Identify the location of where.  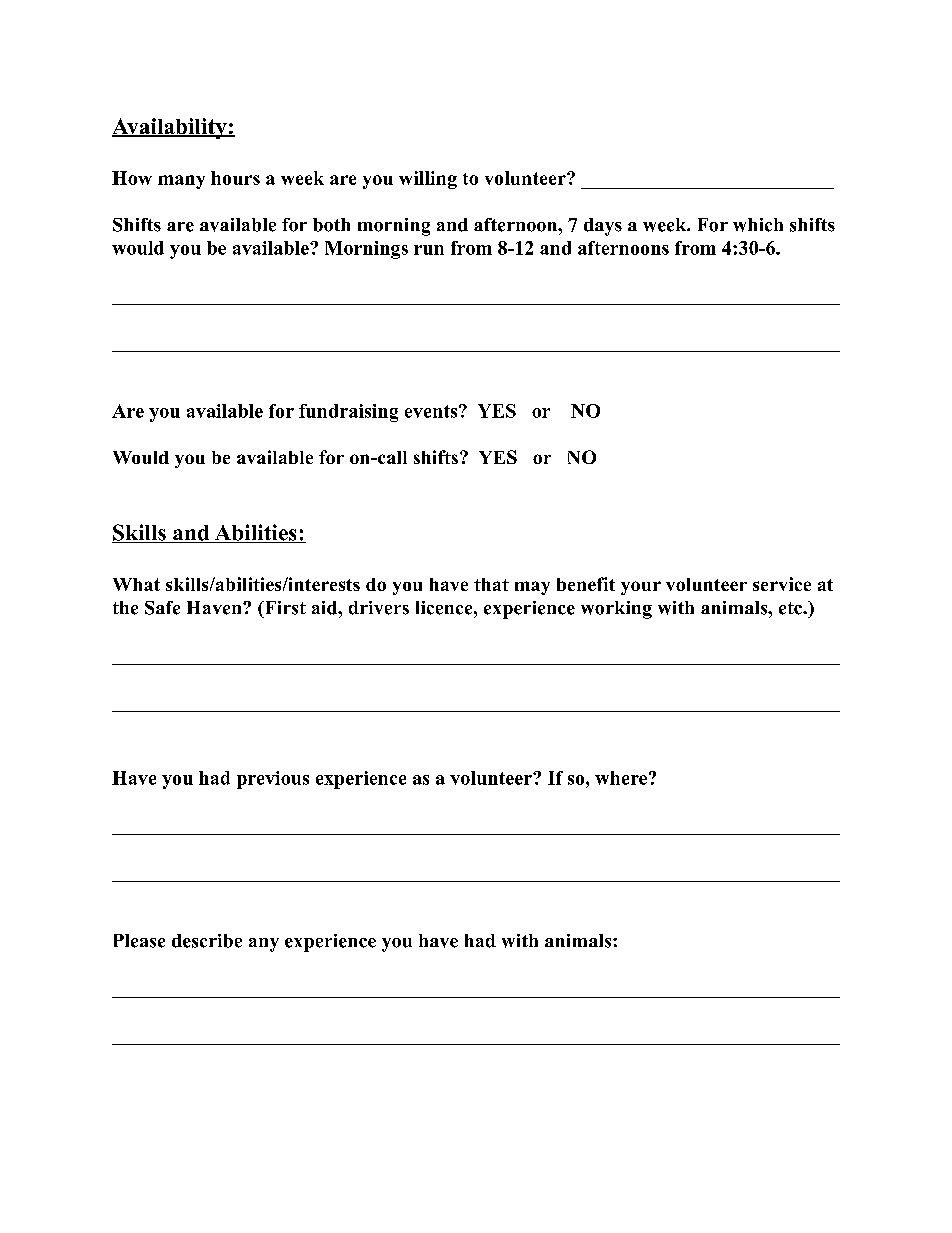
(621, 778).
